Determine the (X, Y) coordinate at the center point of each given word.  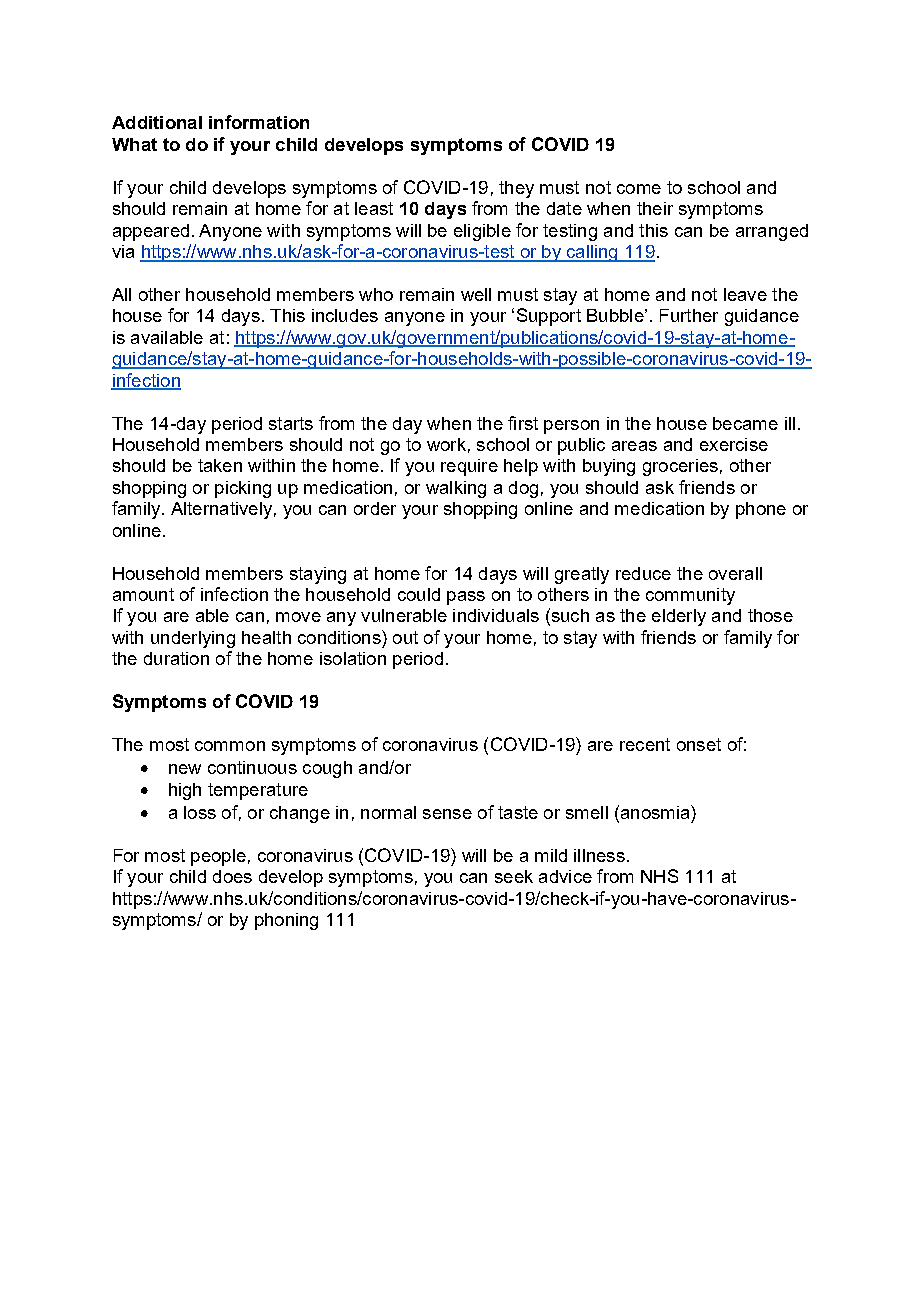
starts (291, 423)
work (446, 444)
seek (514, 876)
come (639, 189)
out (405, 637)
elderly (679, 617)
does (232, 876)
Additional (157, 122)
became (745, 423)
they (516, 189)
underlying (193, 639)
